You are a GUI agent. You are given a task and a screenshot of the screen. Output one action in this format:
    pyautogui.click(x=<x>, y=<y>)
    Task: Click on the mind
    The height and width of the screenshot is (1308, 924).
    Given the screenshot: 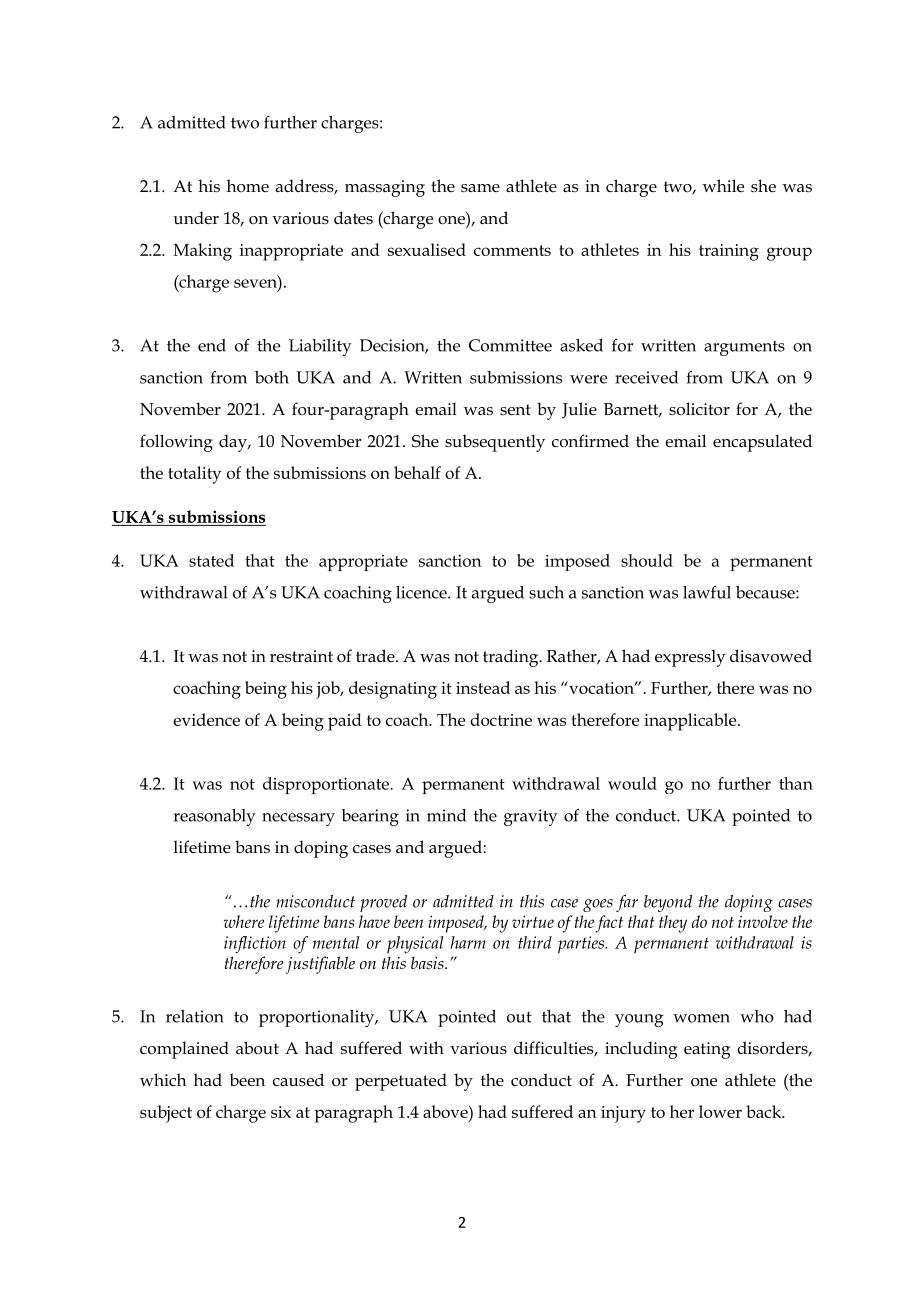 What is the action you would take?
    pyautogui.click(x=446, y=815)
